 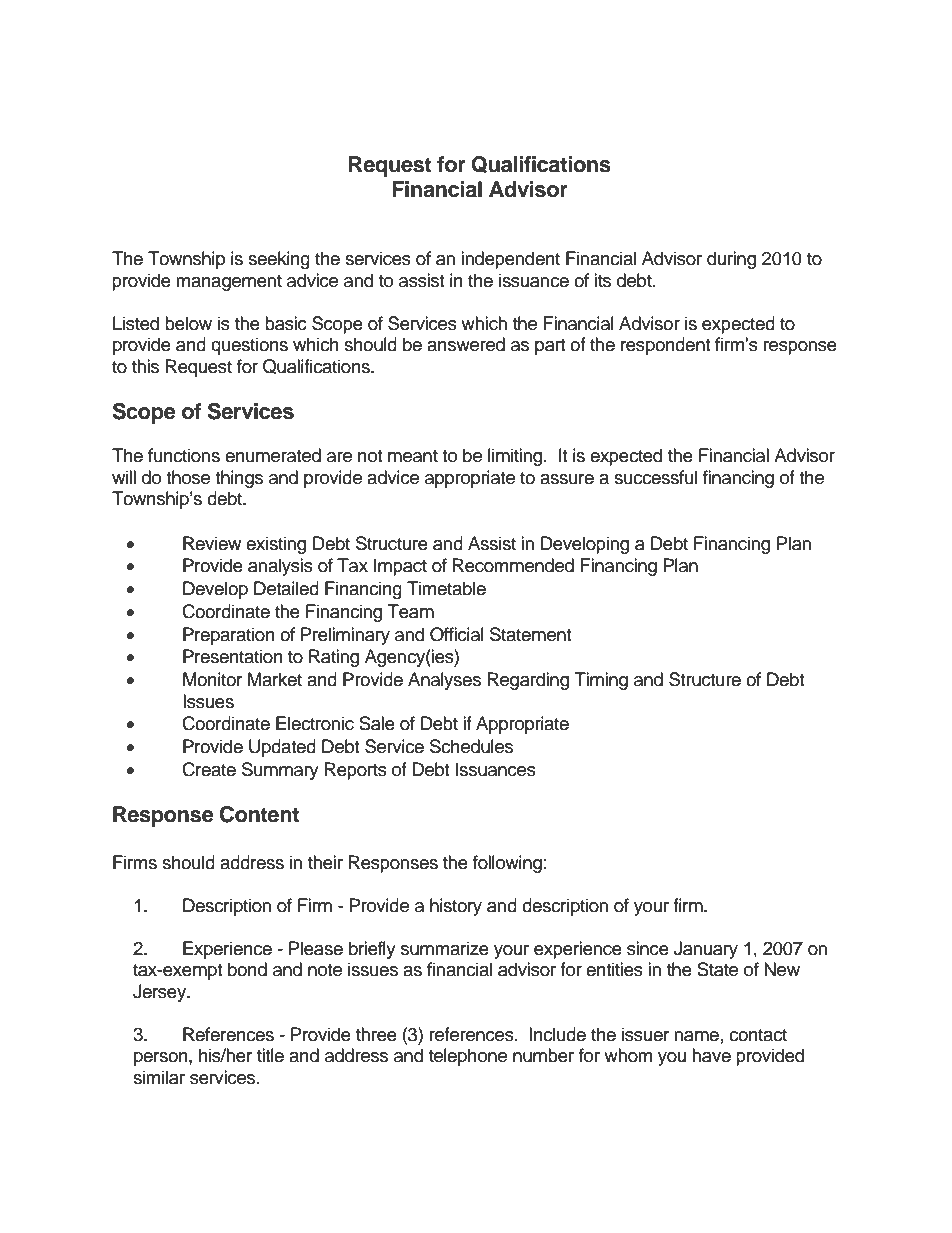 What do you see at coordinates (471, 746) in the image?
I see `Schedules` at bounding box center [471, 746].
